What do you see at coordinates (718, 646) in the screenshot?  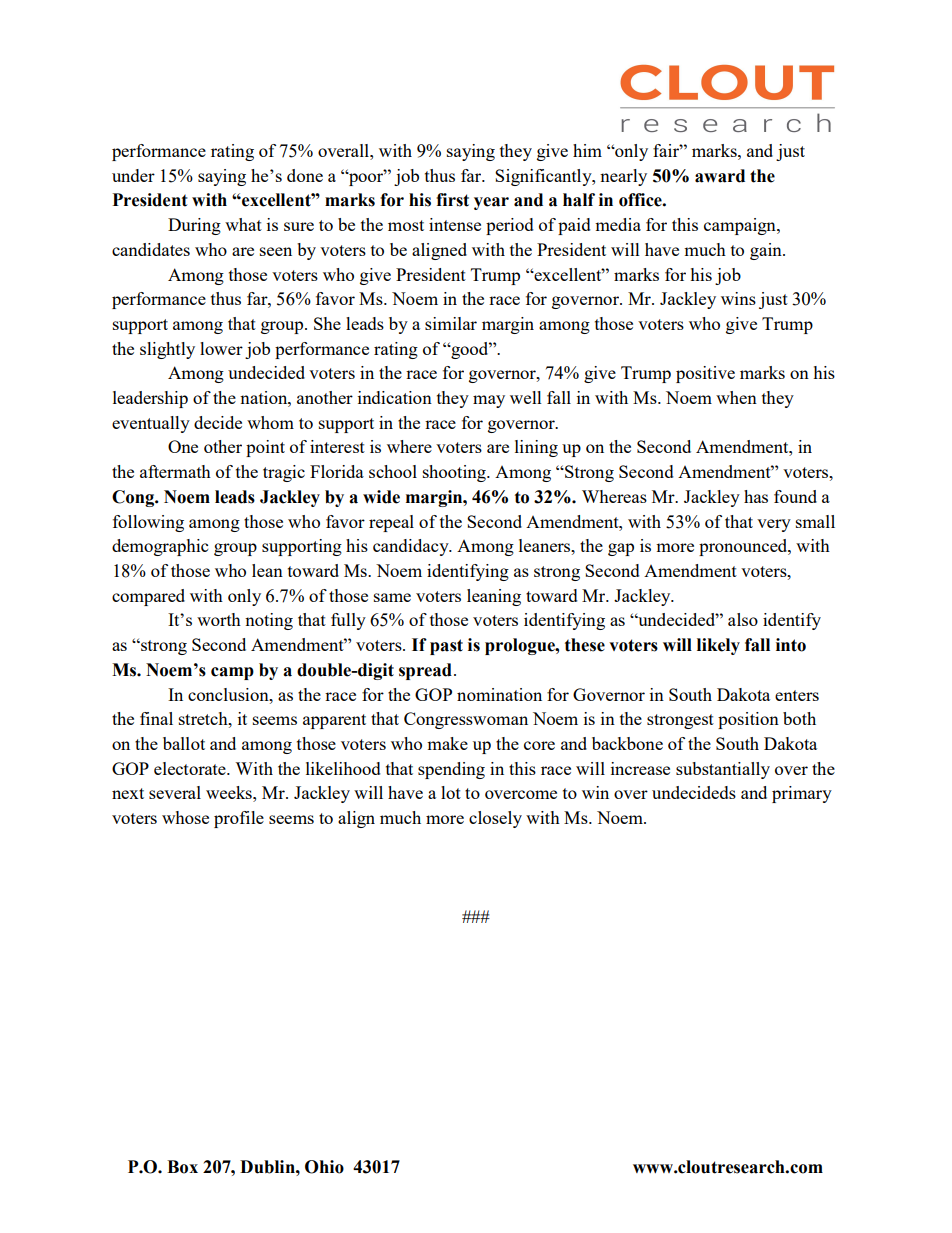 I see `likely` at bounding box center [718, 646].
